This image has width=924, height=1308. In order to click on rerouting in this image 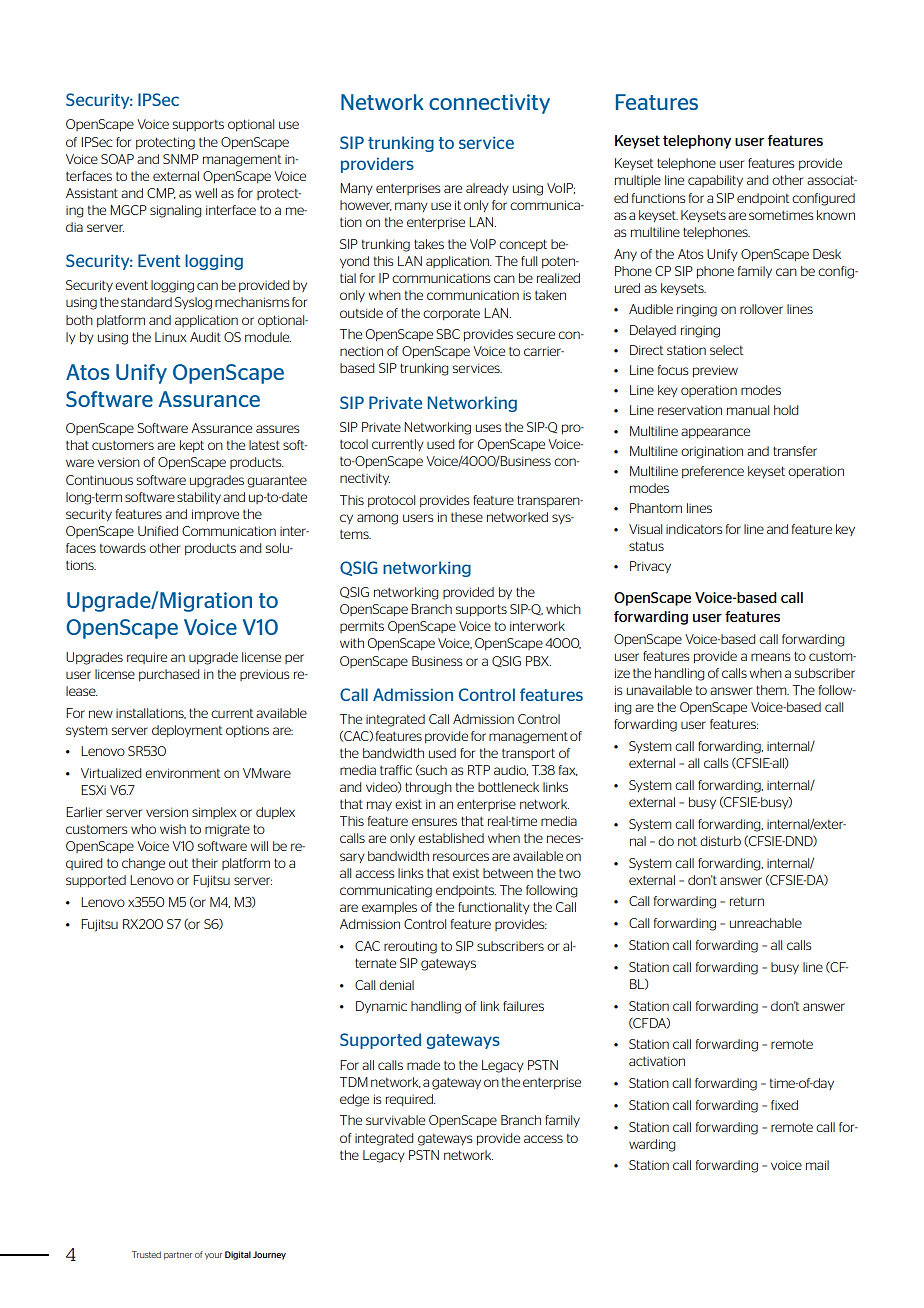, I will do `click(410, 947)`.
